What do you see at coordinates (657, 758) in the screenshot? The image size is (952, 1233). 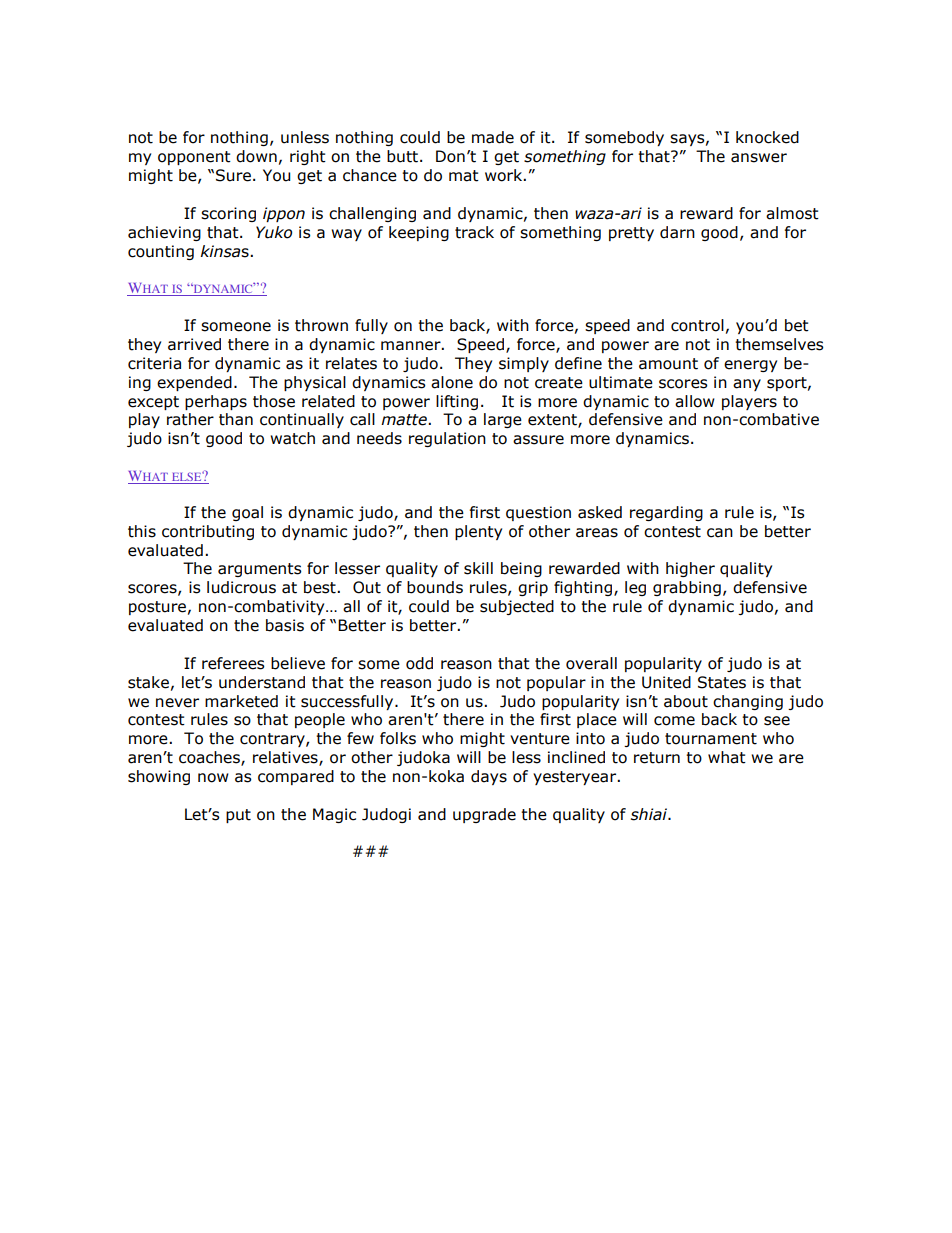 I see `return` at bounding box center [657, 758].
